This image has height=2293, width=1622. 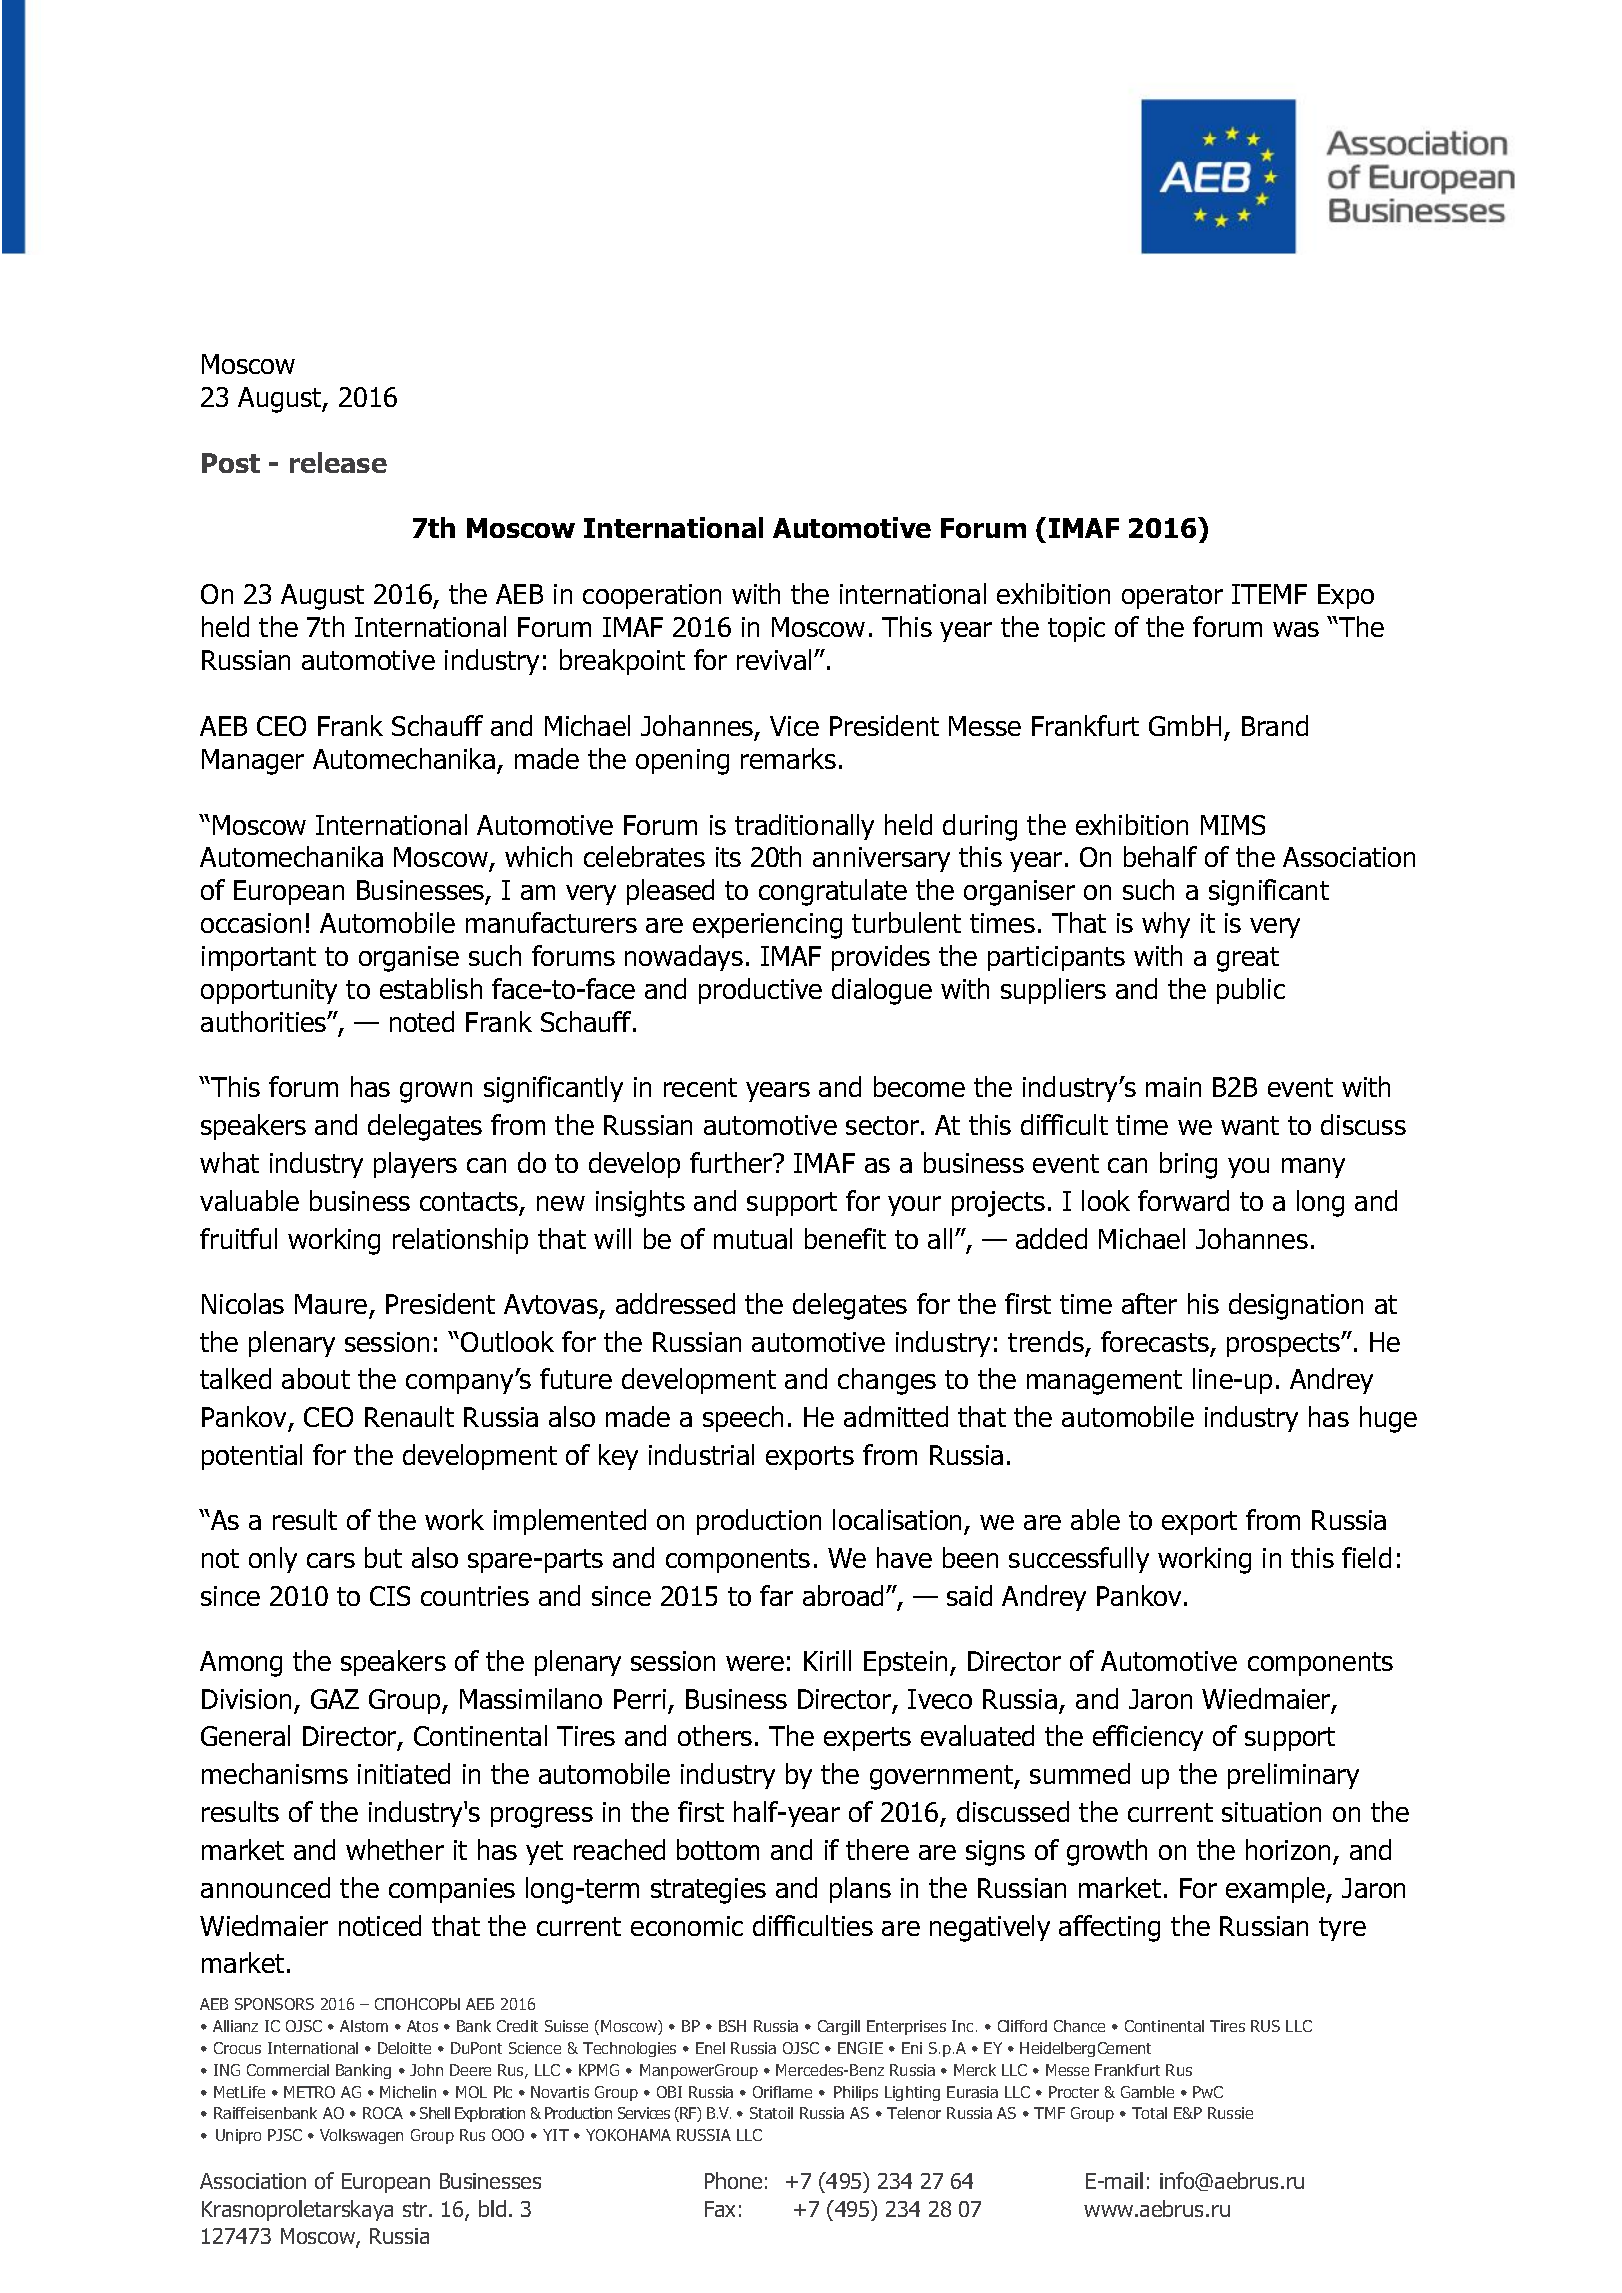 I want to click on operator, so click(x=1172, y=597).
